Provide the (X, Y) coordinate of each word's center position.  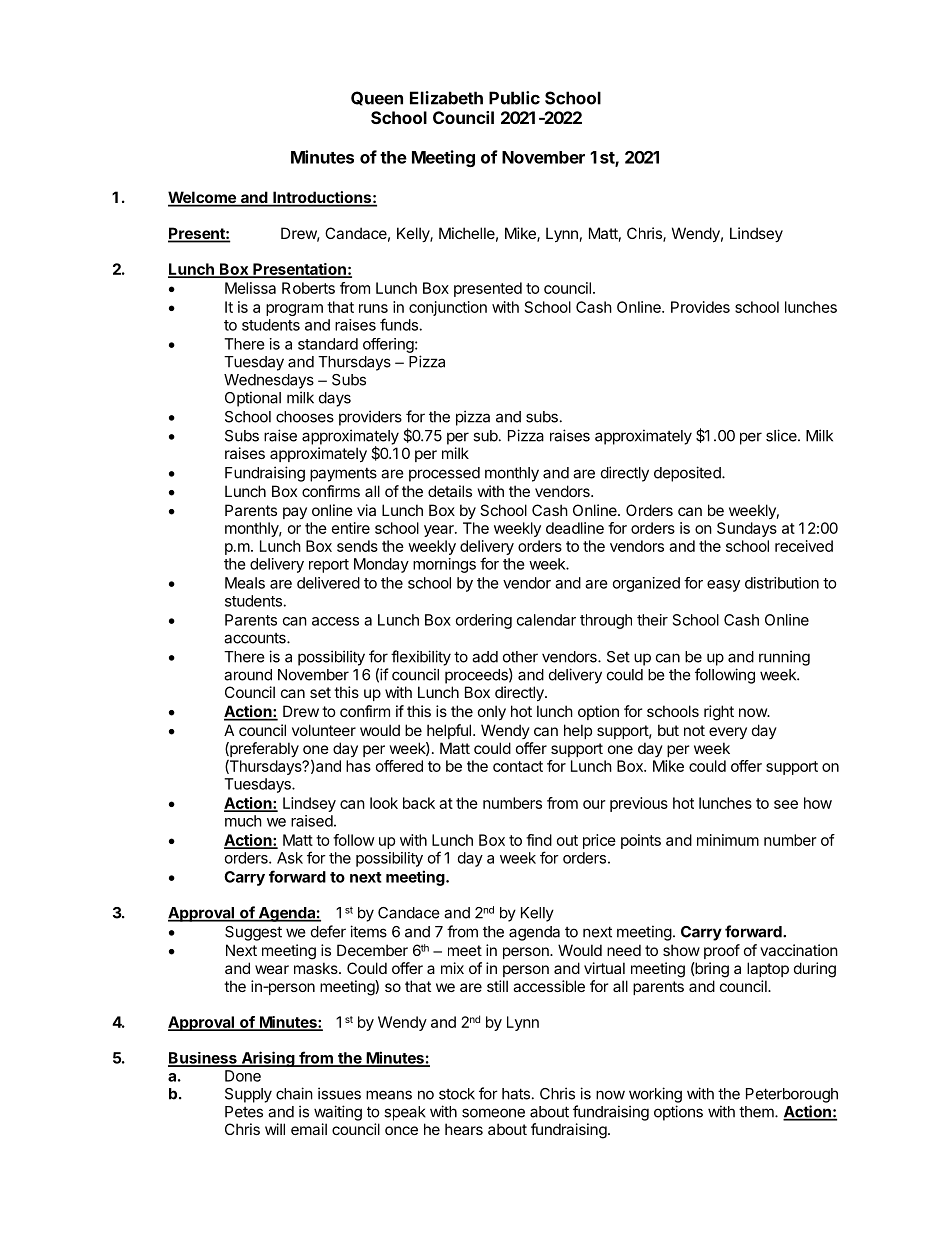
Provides (700, 307)
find (539, 840)
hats (516, 1094)
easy (723, 586)
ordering (484, 621)
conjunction (448, 308)
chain (294, 1093)
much (243, 821)
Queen (377, 98)
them (757, 1112)
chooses (305, 417)
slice (782, 435)
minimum (728, 840)
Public (514, 98)
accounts (256, 638)
